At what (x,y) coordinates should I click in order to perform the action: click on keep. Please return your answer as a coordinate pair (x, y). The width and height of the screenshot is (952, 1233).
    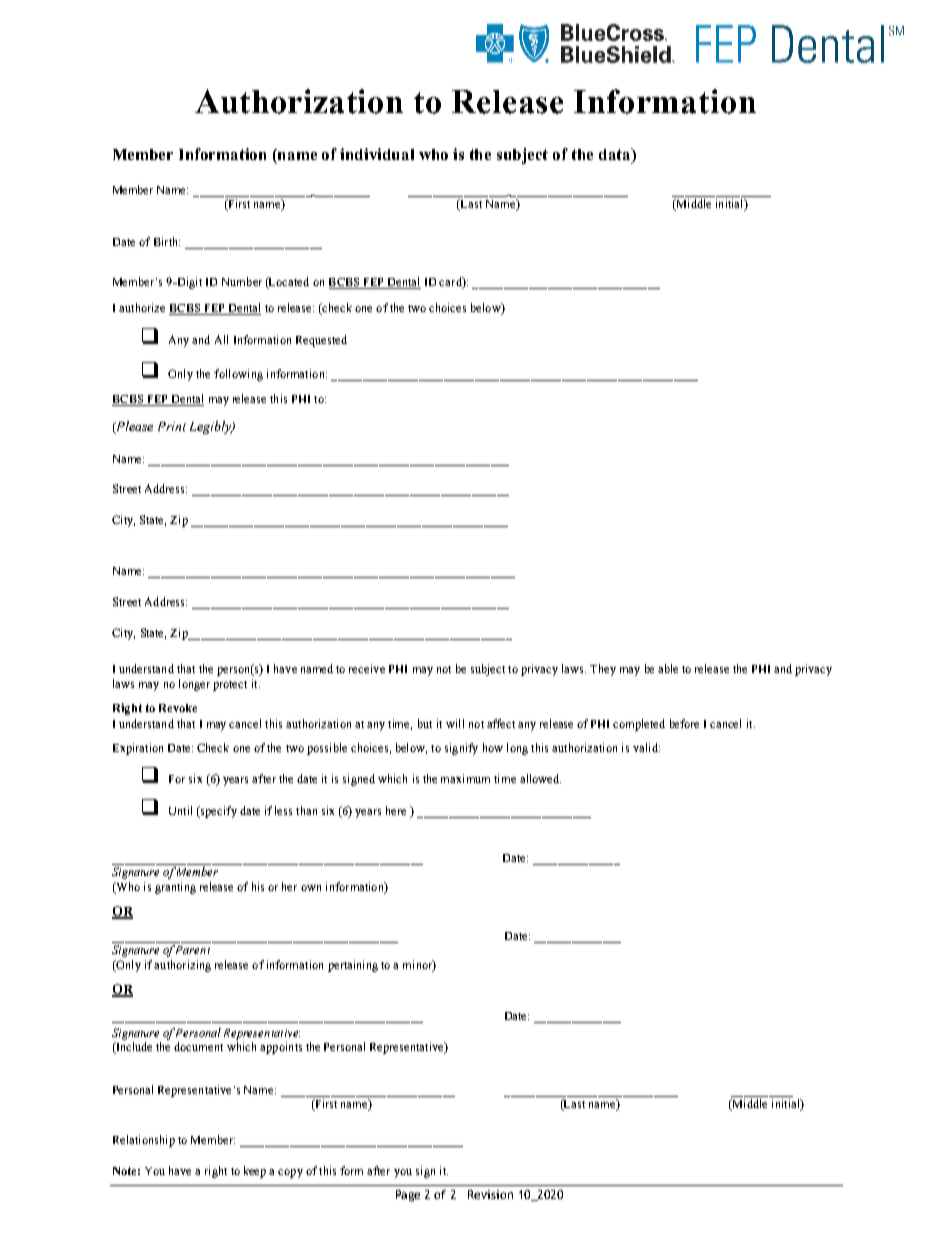
    Looking at the image, I should click on (255, 1172).
